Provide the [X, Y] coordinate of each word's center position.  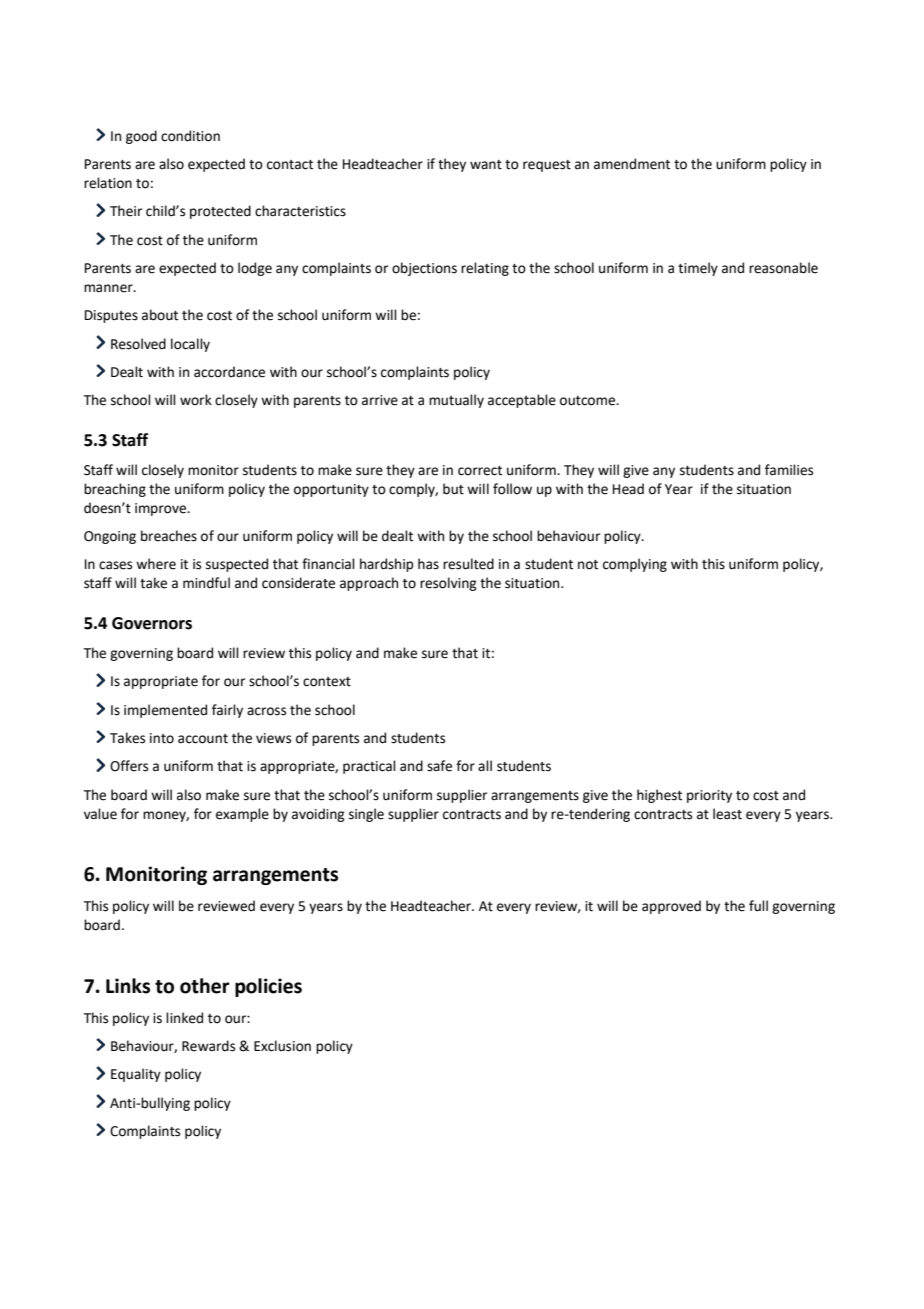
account [203, 739]
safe [439, 766]
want [486, 165]
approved [671, 907]
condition [190, 136]
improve [162, 509]
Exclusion [282, 1046]
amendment [632, 164]
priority [709, 796]
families [789, 470]
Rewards [208, 1046]
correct [480, 471]
